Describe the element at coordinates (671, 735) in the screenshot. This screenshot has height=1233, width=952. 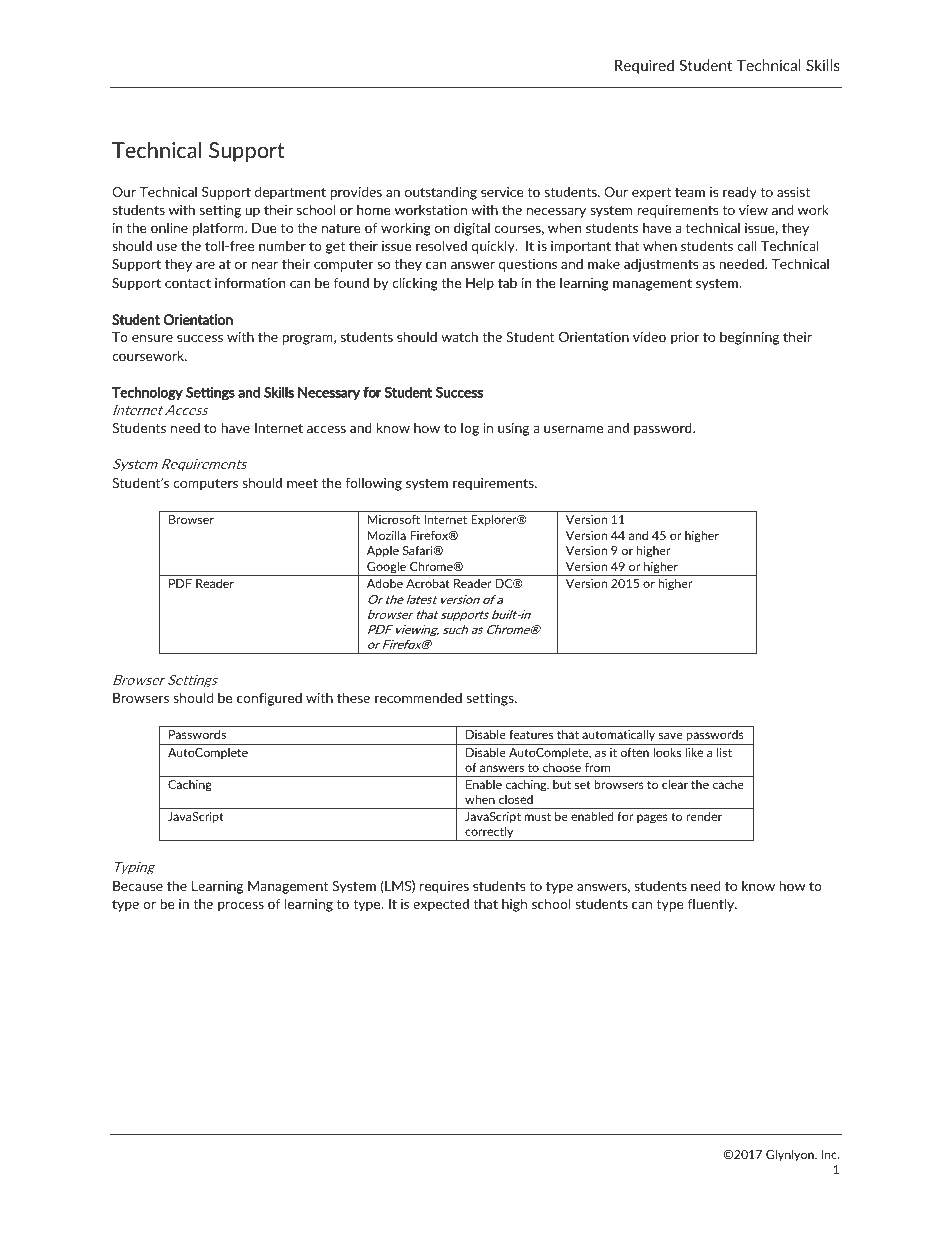
I see `save` at that location.
